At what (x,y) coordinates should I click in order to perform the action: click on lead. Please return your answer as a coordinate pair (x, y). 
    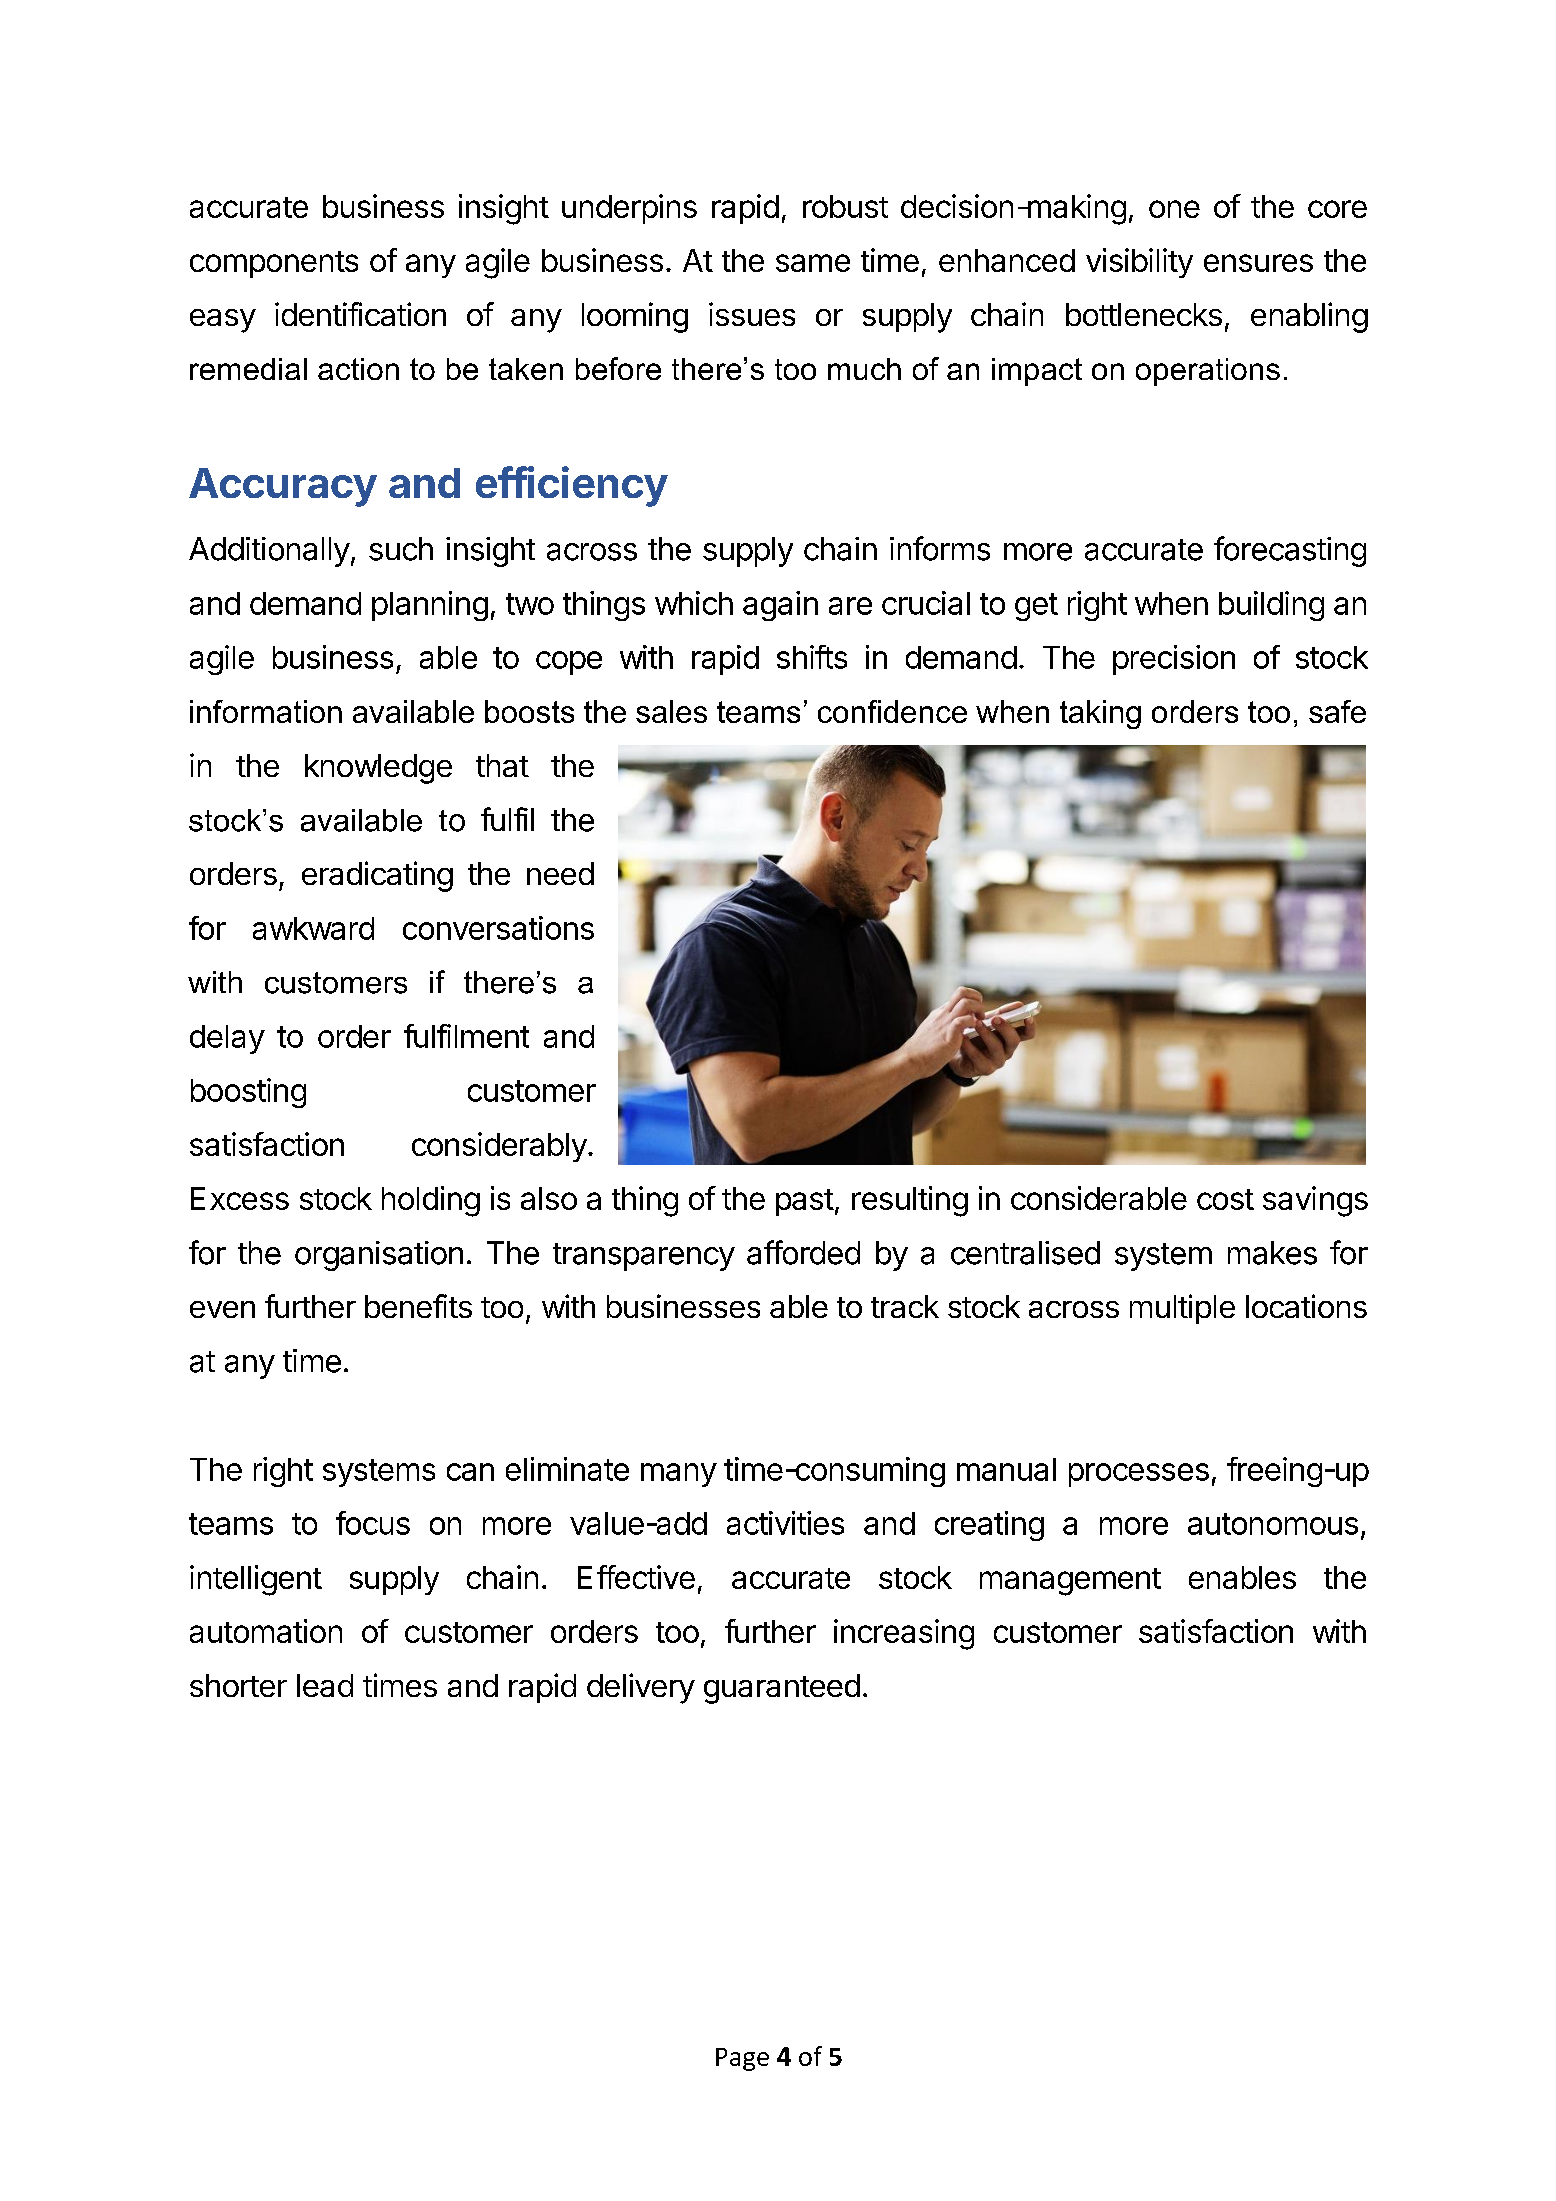
    Looking at the image, I should click on (325, 1685).
